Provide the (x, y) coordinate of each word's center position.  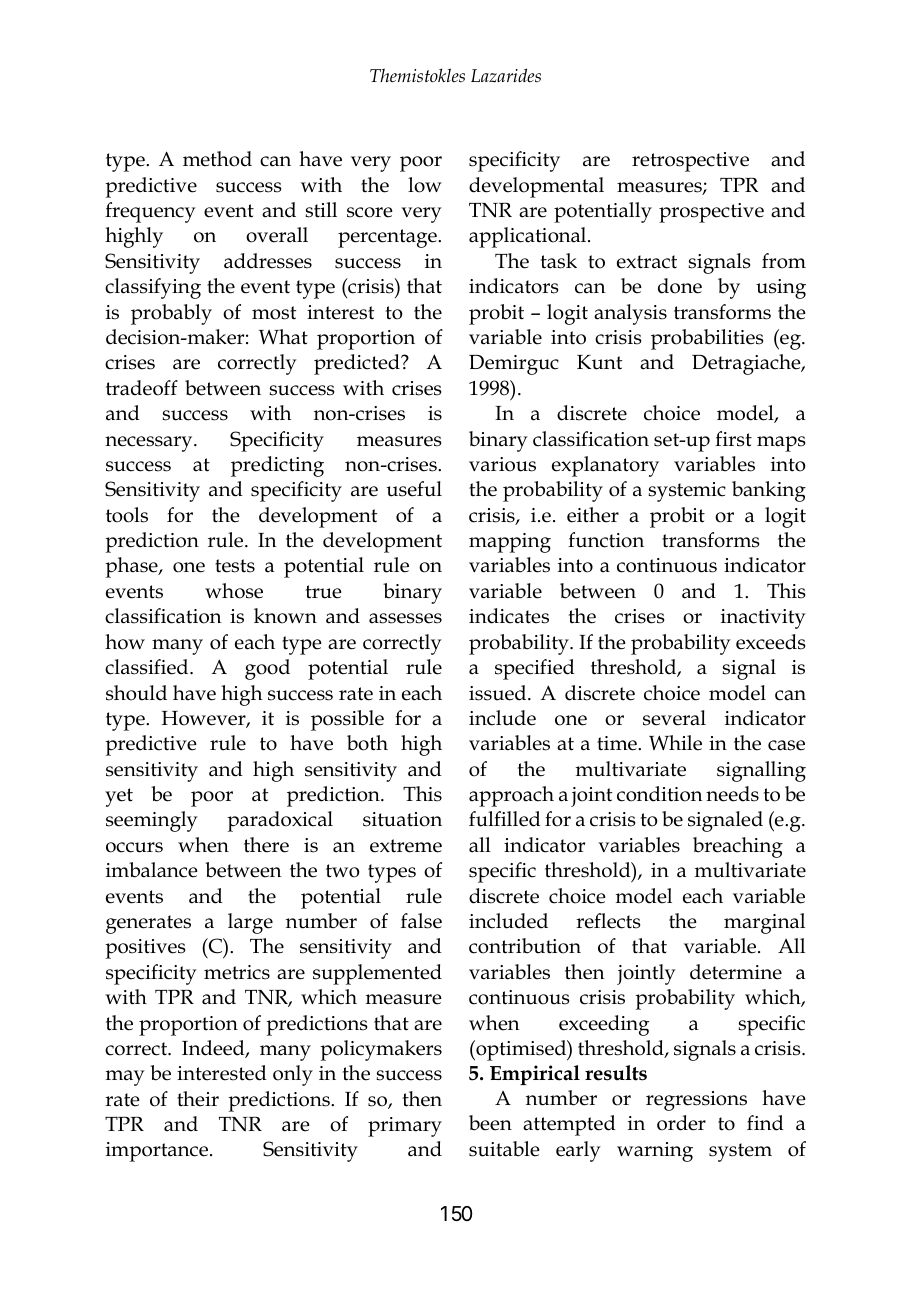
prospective (711, 213)
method (217, 159)
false (421, 921)
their (198, 1099)
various (502, 464)
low (425, 185)
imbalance (152, 870)
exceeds (770, 642)
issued (499, 693)
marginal (764, 923)
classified (148, 667)
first (733, 439)
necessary (150, 444)
